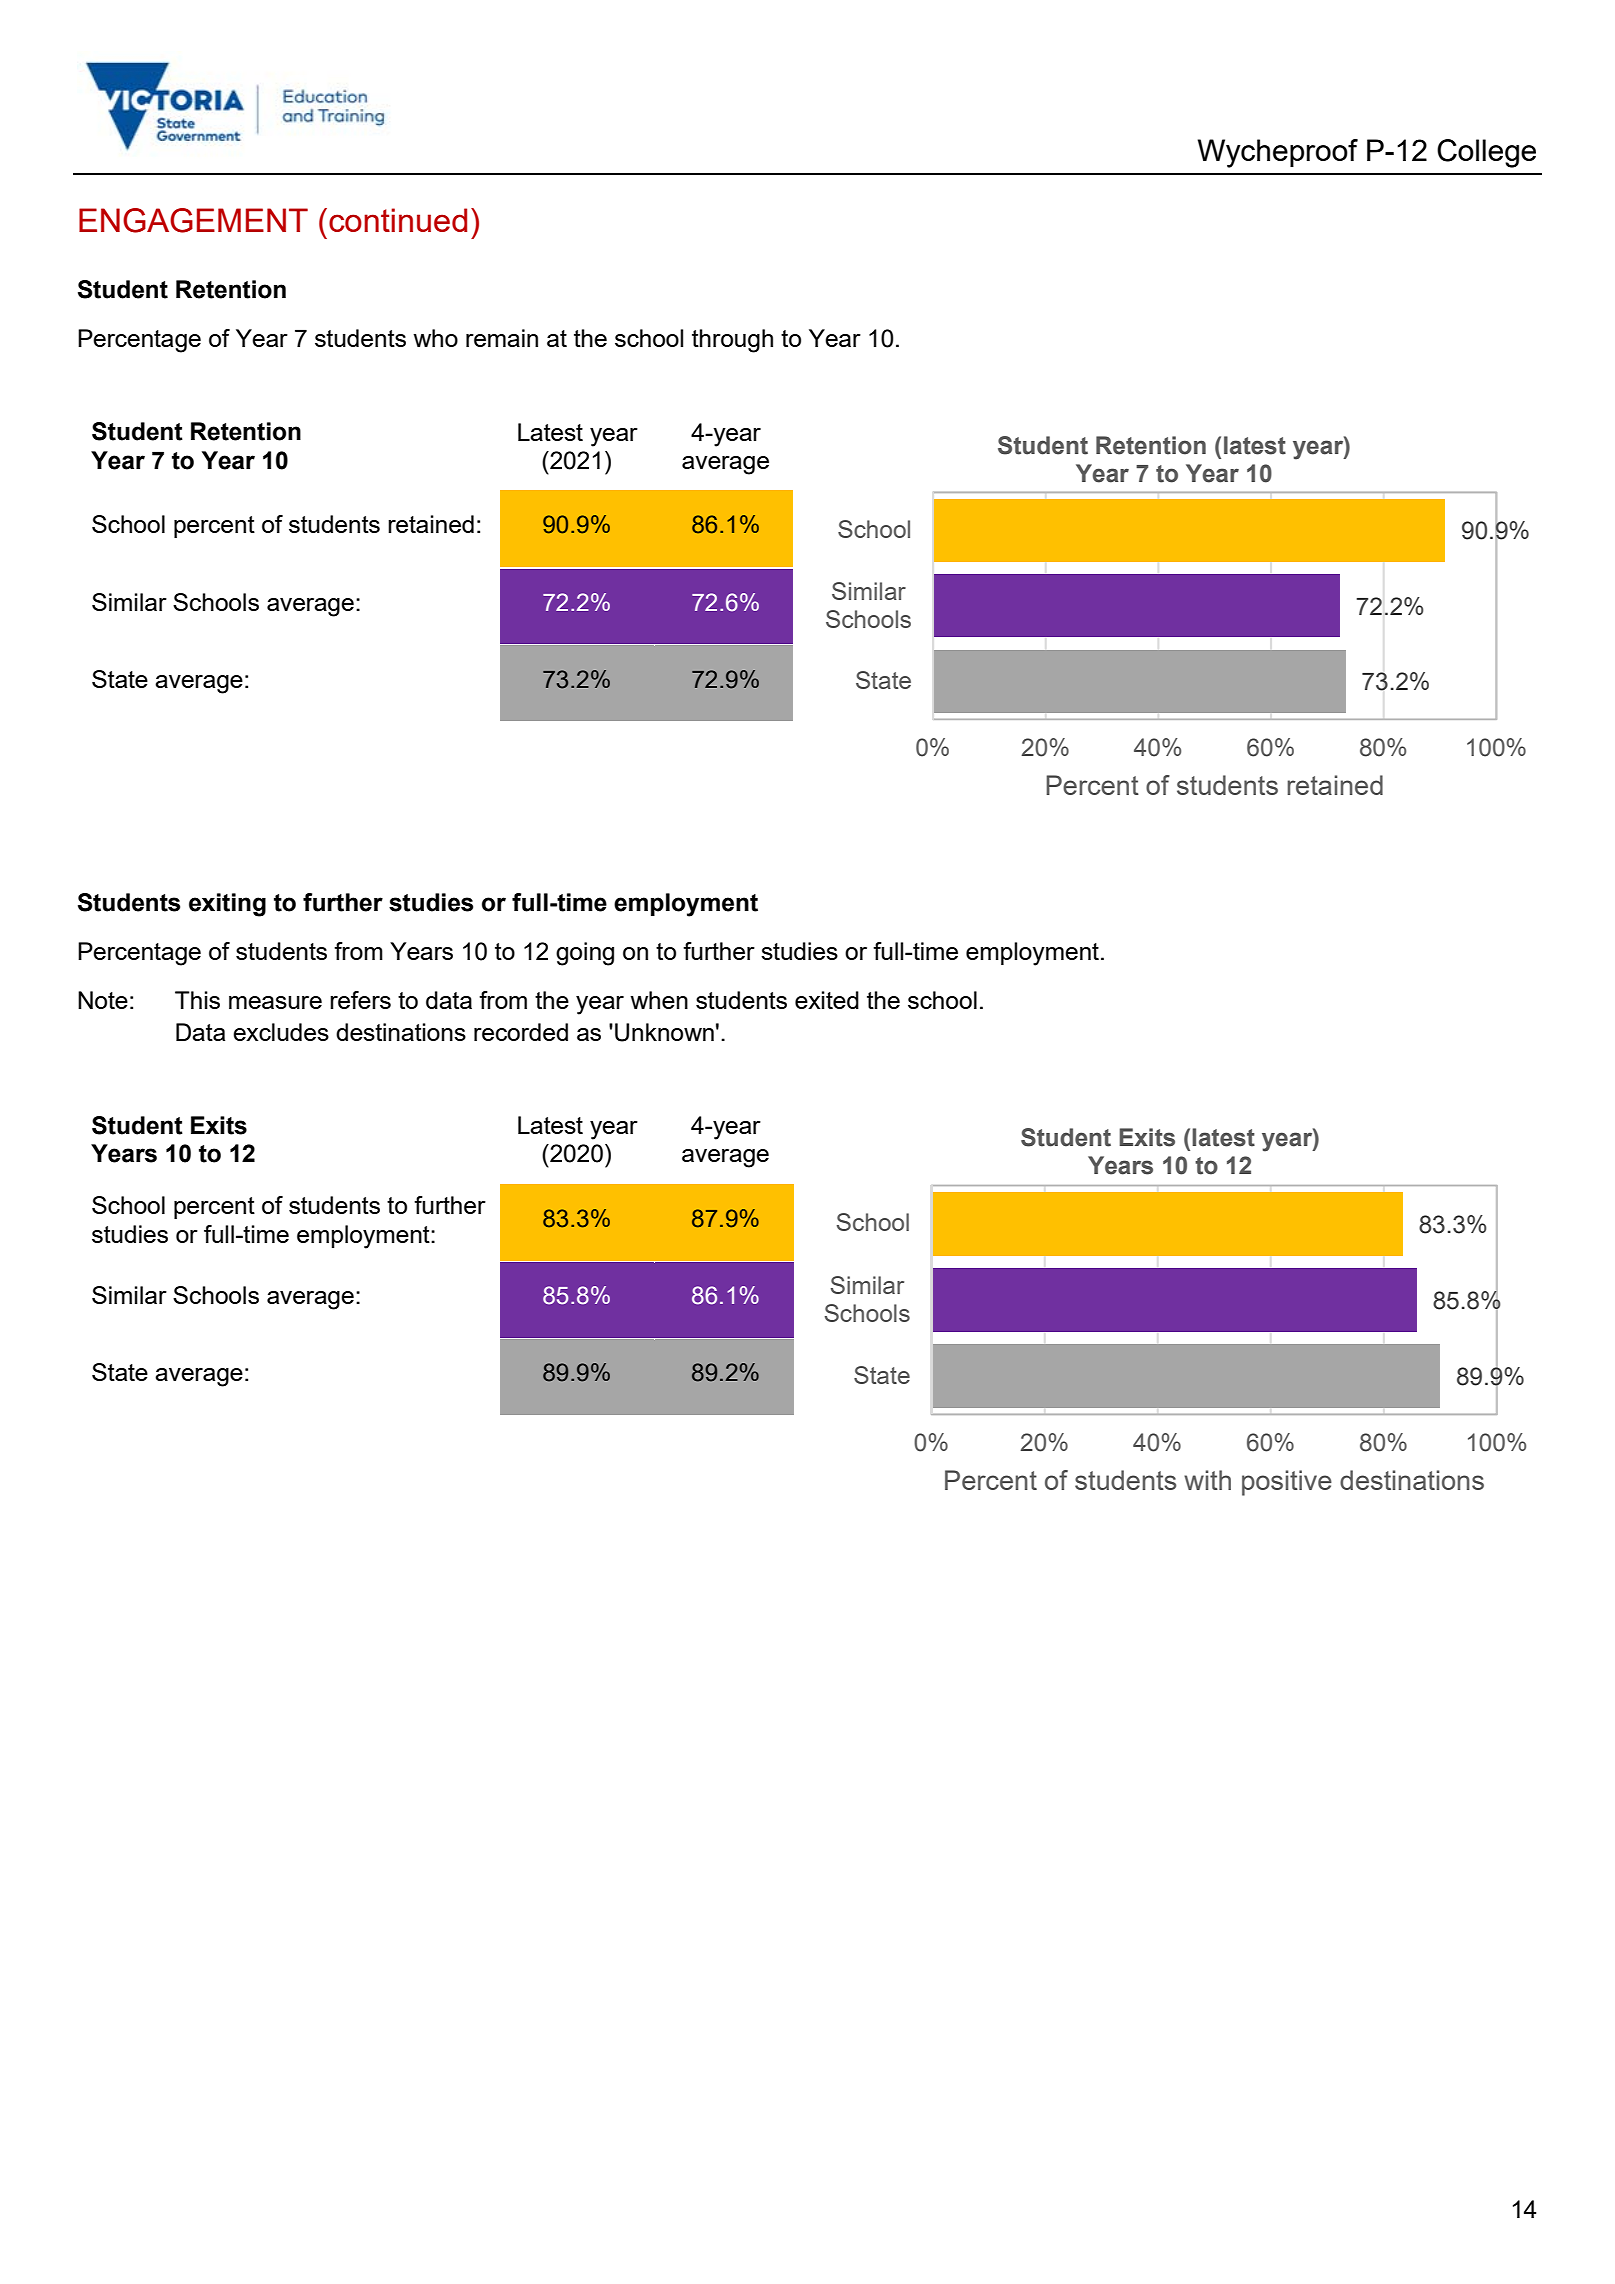  Describe the element at coordinates (585, 954) in the screenshot. I see `going` at that location.
